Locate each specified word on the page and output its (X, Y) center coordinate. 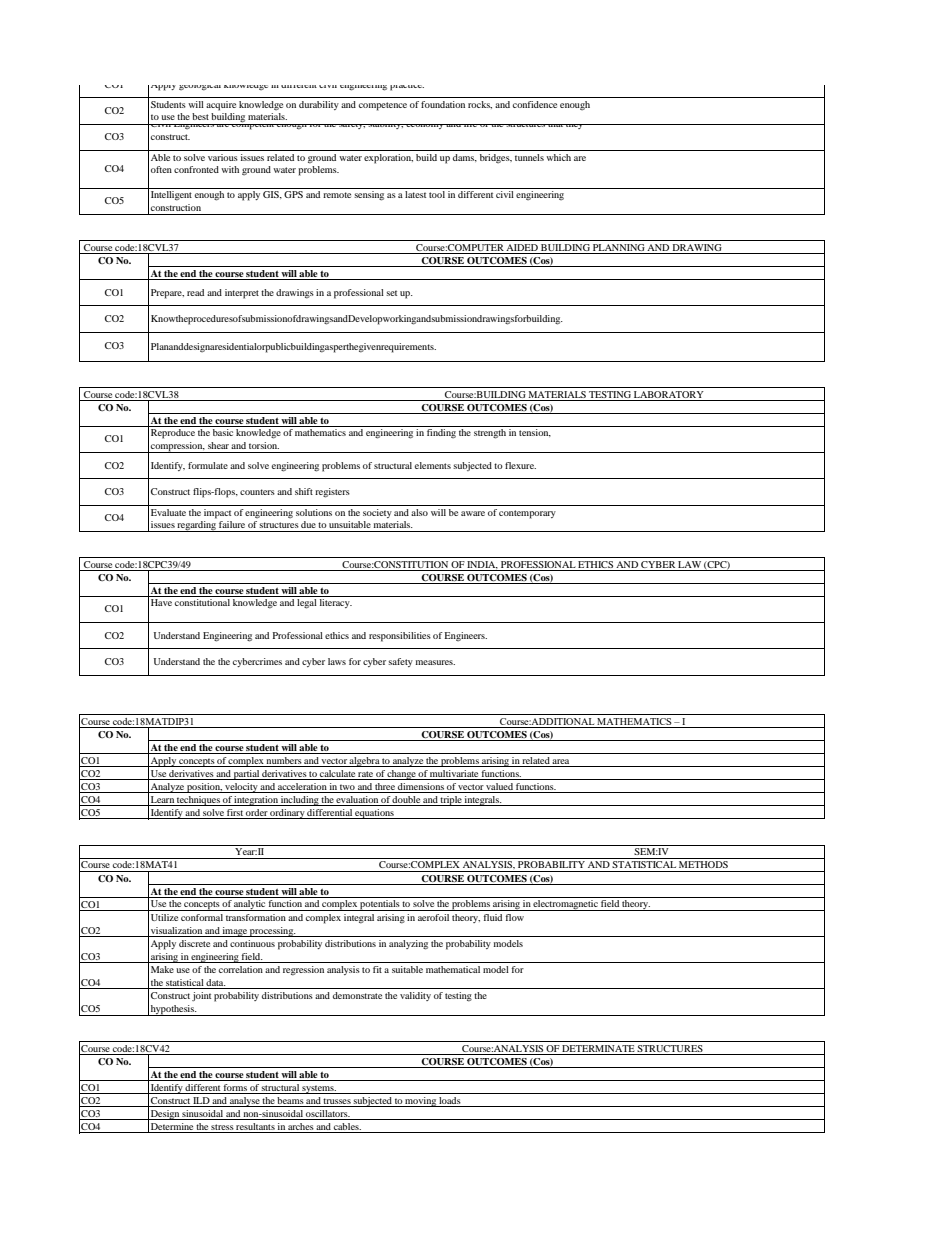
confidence (535, 104)
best (200, 116)
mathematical (453, 969)
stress (222, 1128)
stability (385, 126)
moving (420, 1102)
